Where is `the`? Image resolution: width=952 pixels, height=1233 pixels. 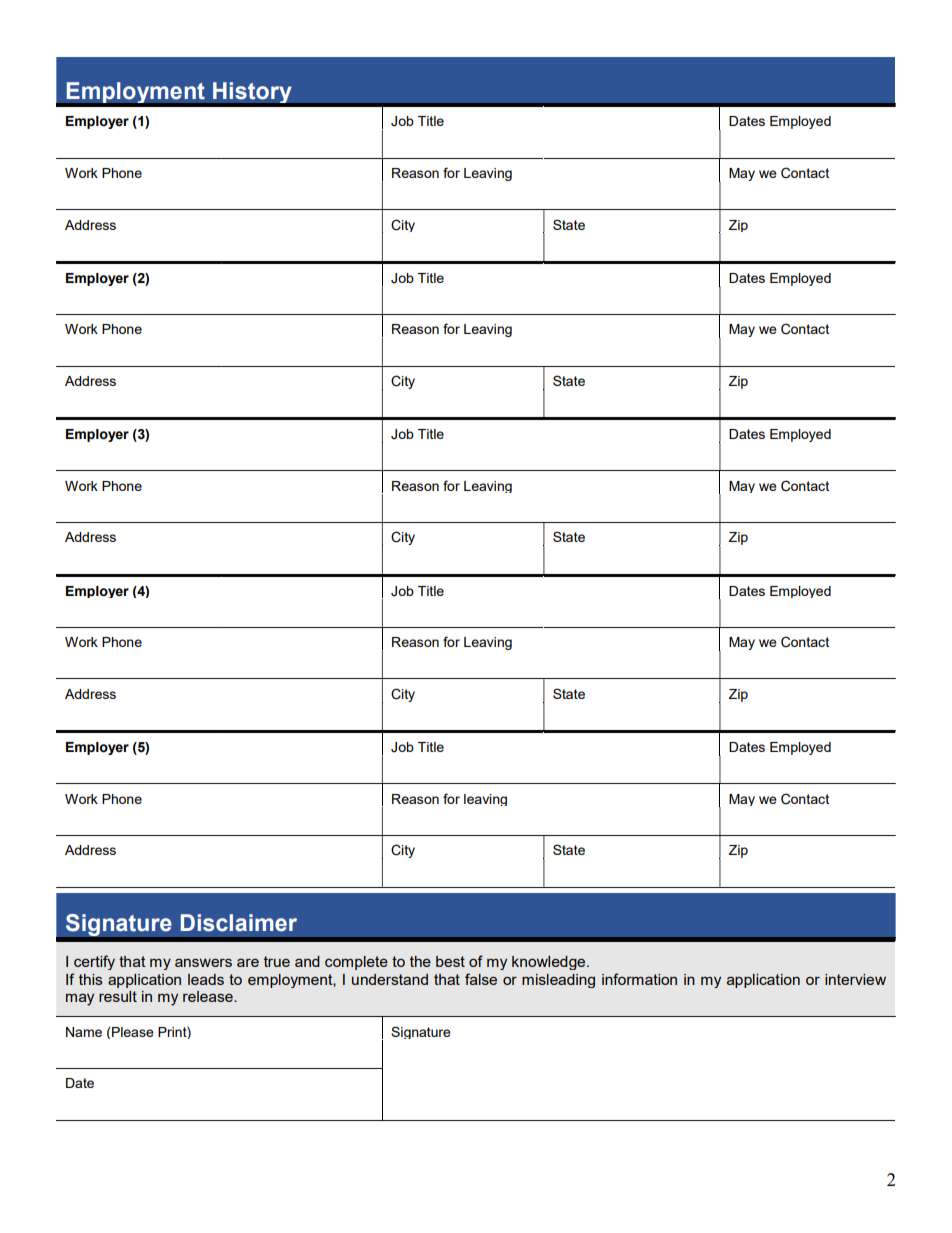
the is located at coordinates (420, 961).
